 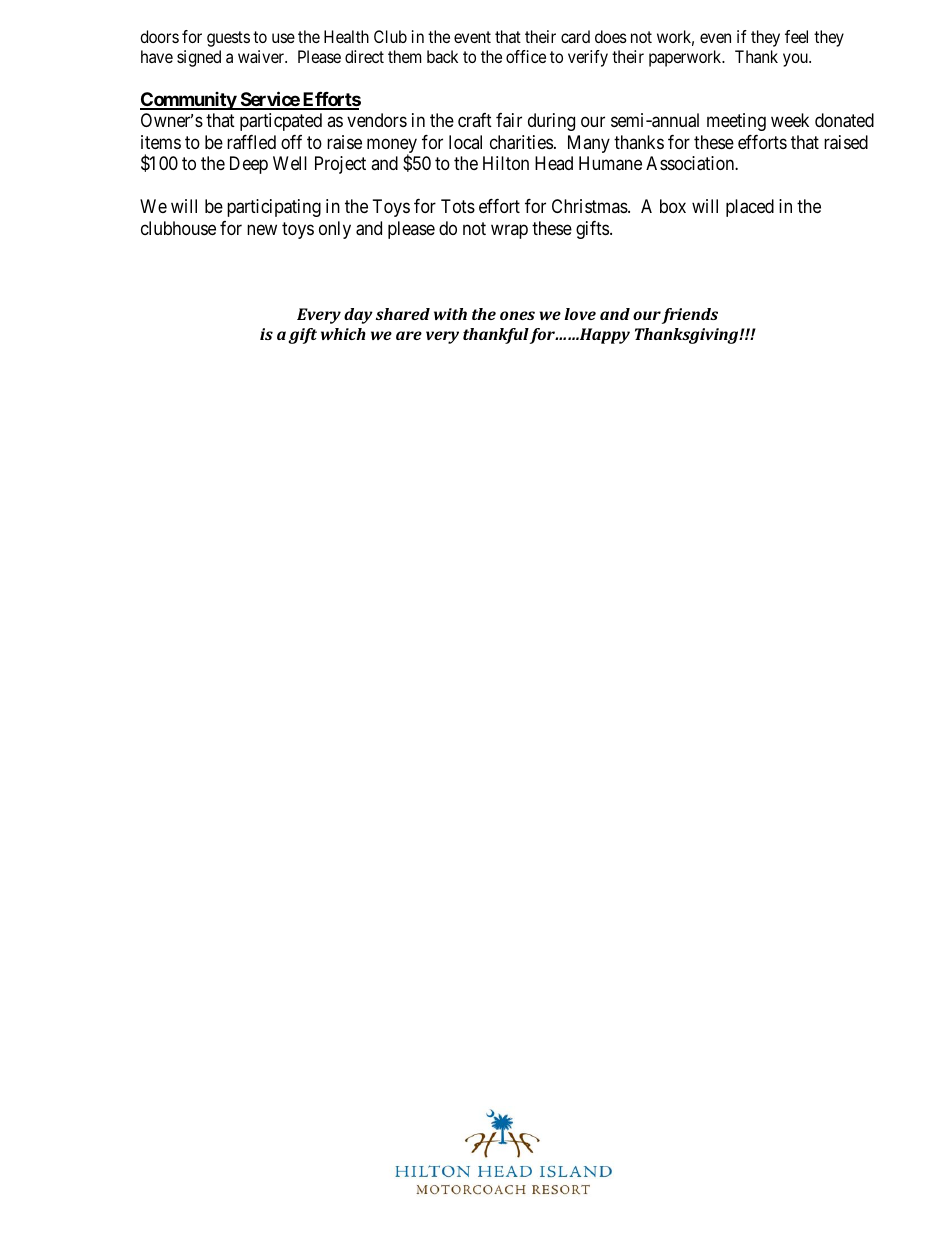 What do you see at coordinates (506, 163) in the screenshot?
I see `Hilton` at bounding box center [506, 163].
